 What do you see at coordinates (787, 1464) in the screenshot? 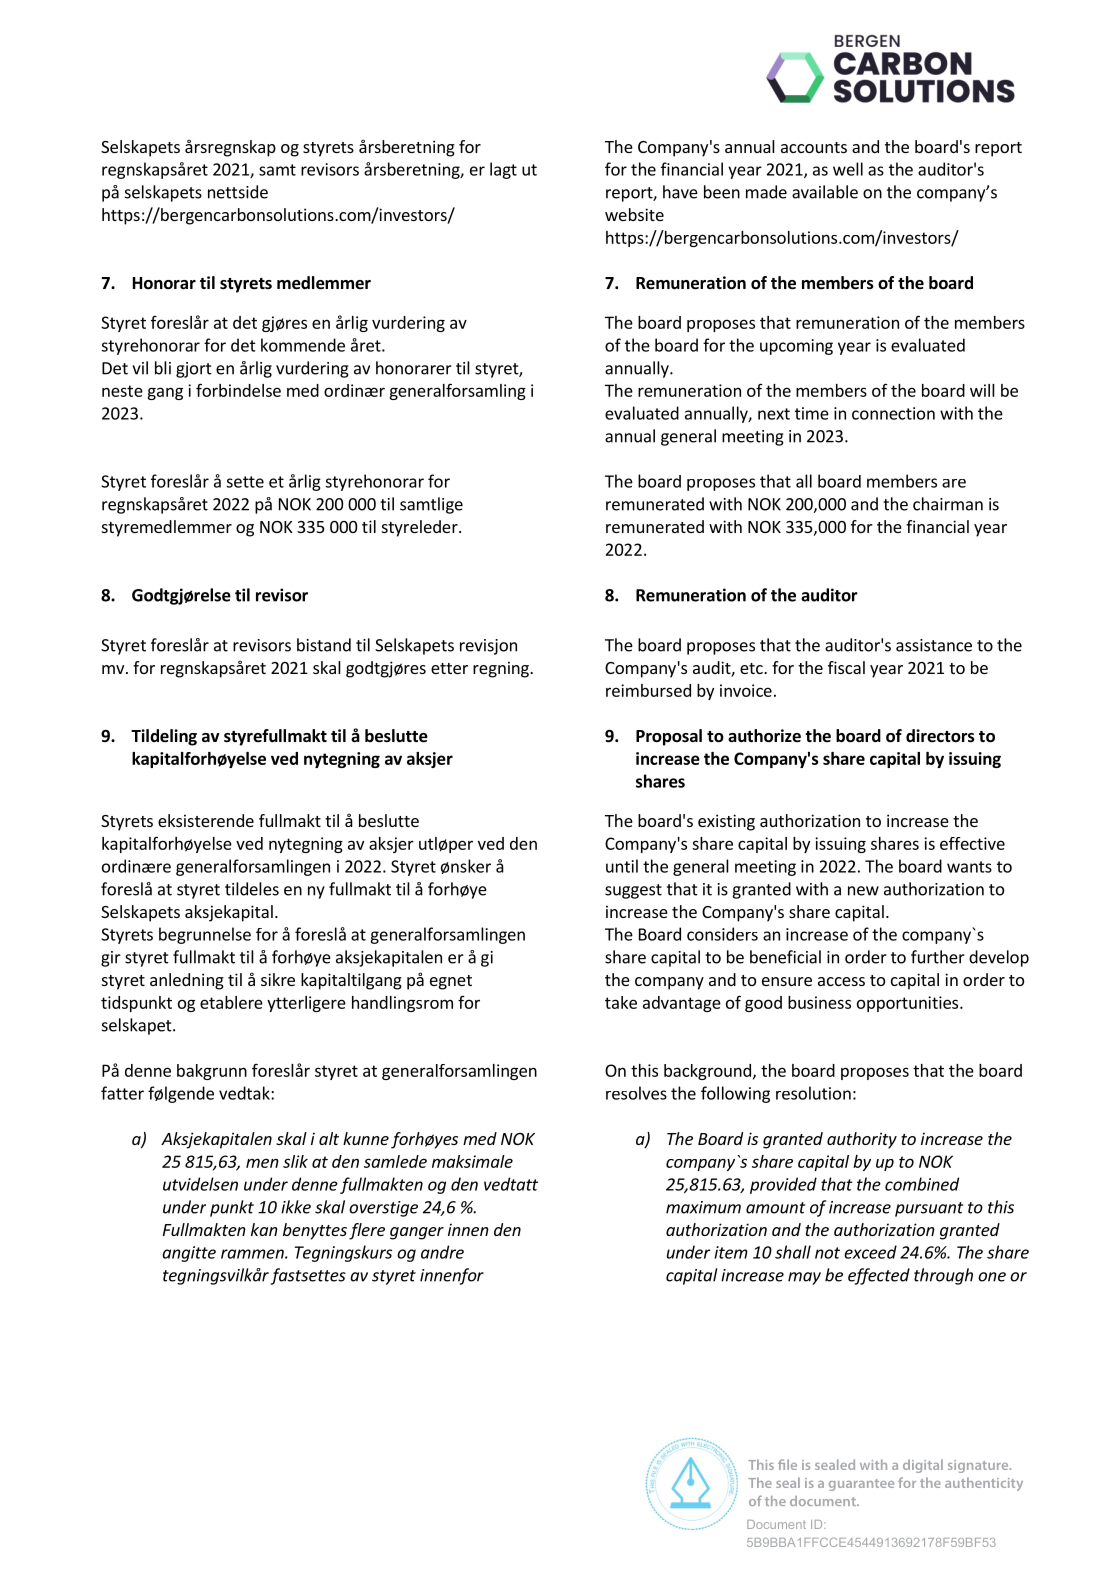
I see `file` at bounding box center [787, 1464].
